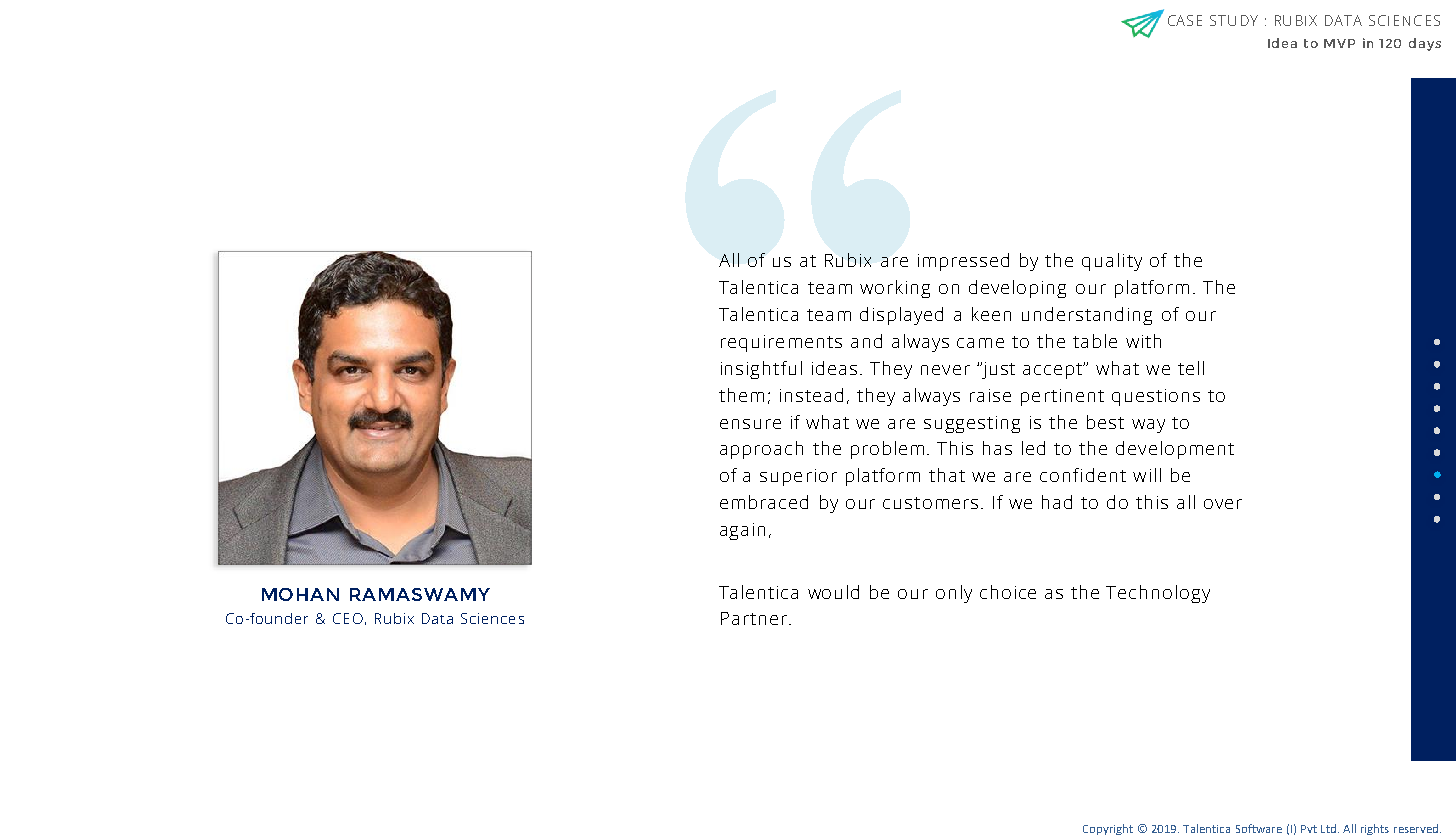 This document has height=839, width=1456. What do you see at coordinates (1234, 20) in the document?
I see `STUDY` at bounding box center [1234, 20].
